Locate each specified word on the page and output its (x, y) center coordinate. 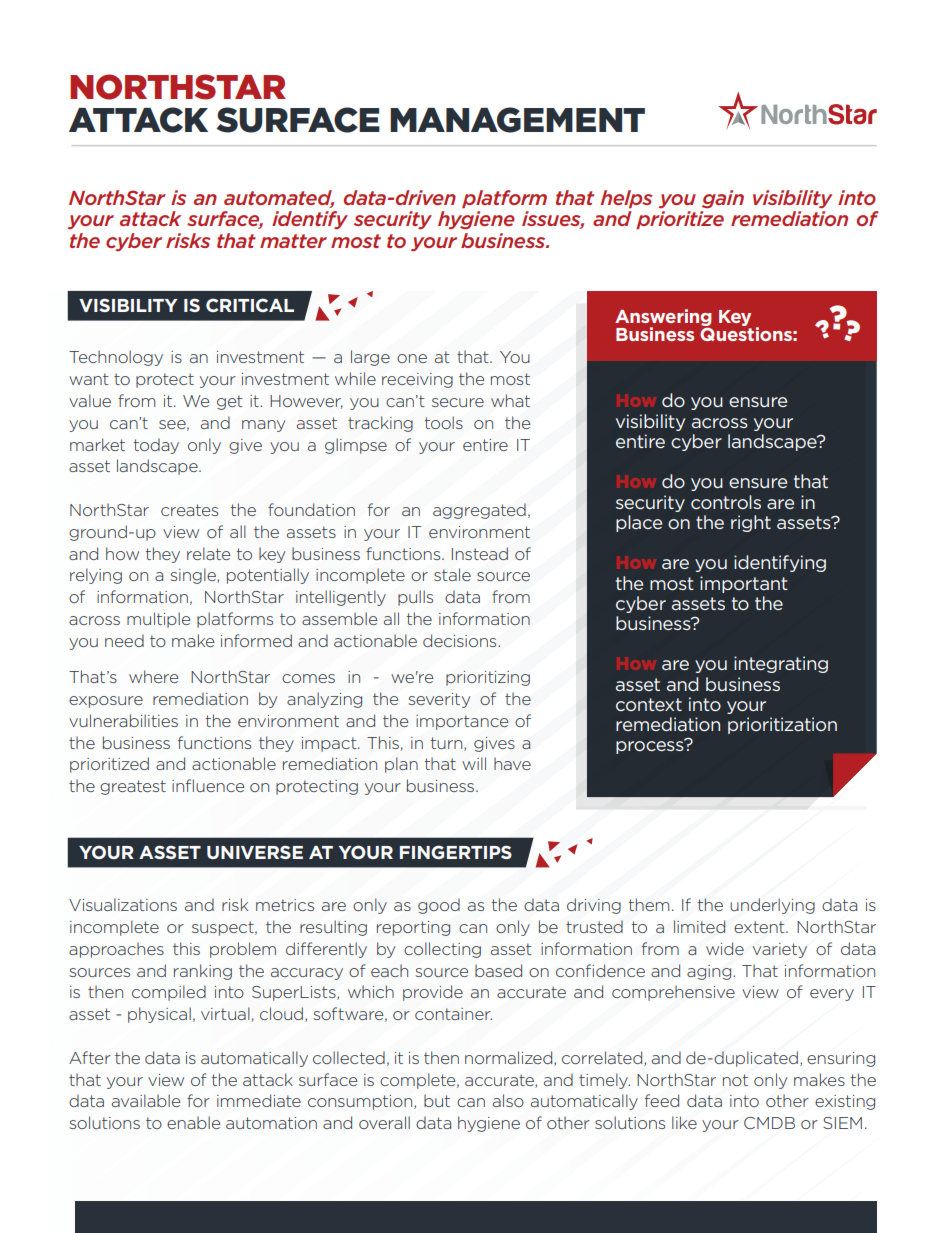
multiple (158, 620)
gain (723, 199)
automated (279, 198)
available (146, 1100)
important (744, 584)
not (735, 1080)
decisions (461, 640)
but (437, 1101)
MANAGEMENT (517, 120)
